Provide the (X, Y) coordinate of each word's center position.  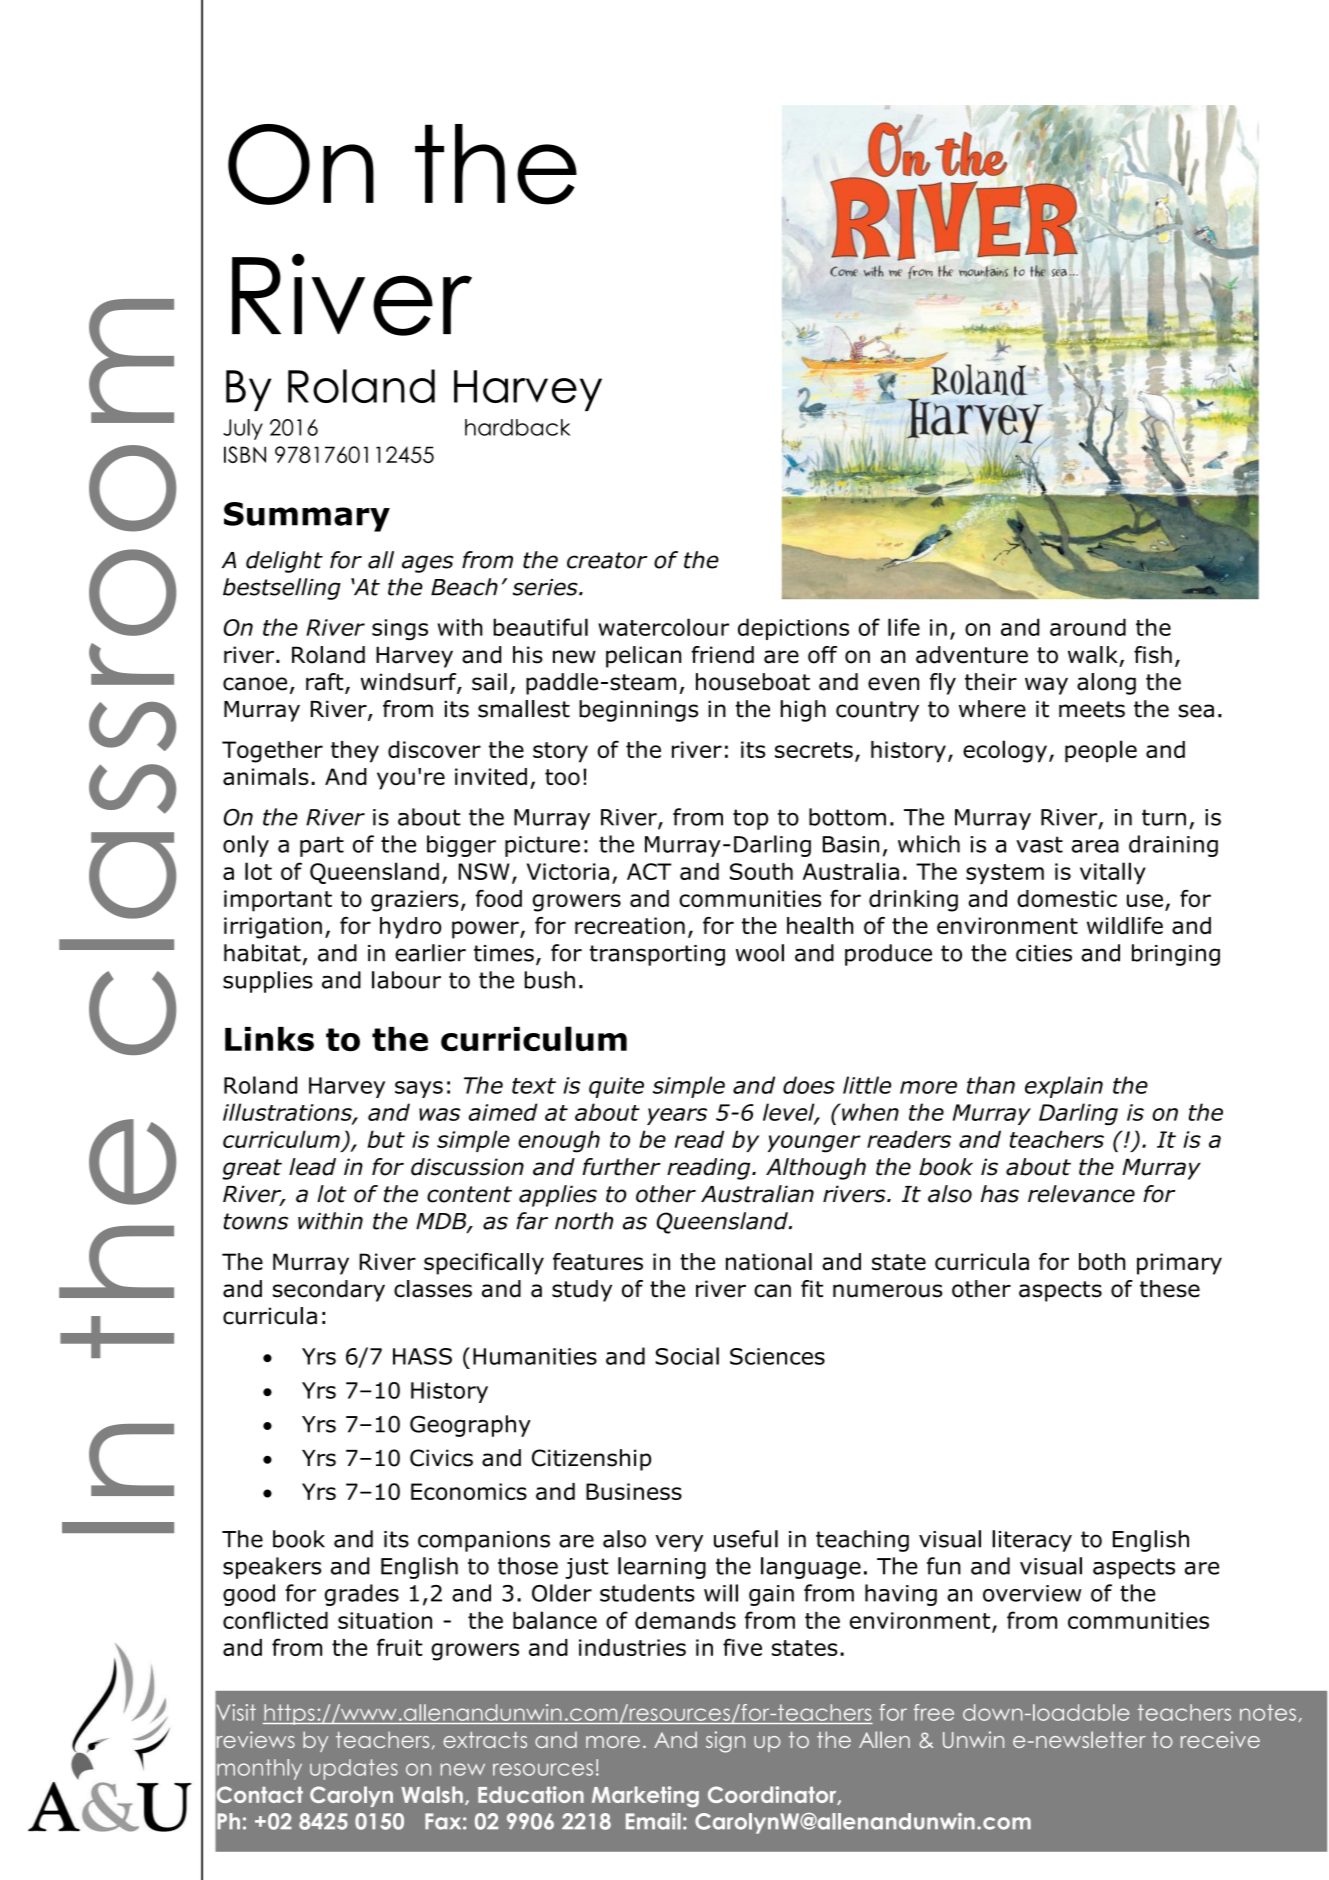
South (761, 871)
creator (607, 560)
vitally (1113, 873)
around (1088, 627)
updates (354, 1769)
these (1170, 1289)
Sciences (777, 1356)
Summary (307, 517)
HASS (422, 1356)
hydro (410, 928)
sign (725, 1742)
